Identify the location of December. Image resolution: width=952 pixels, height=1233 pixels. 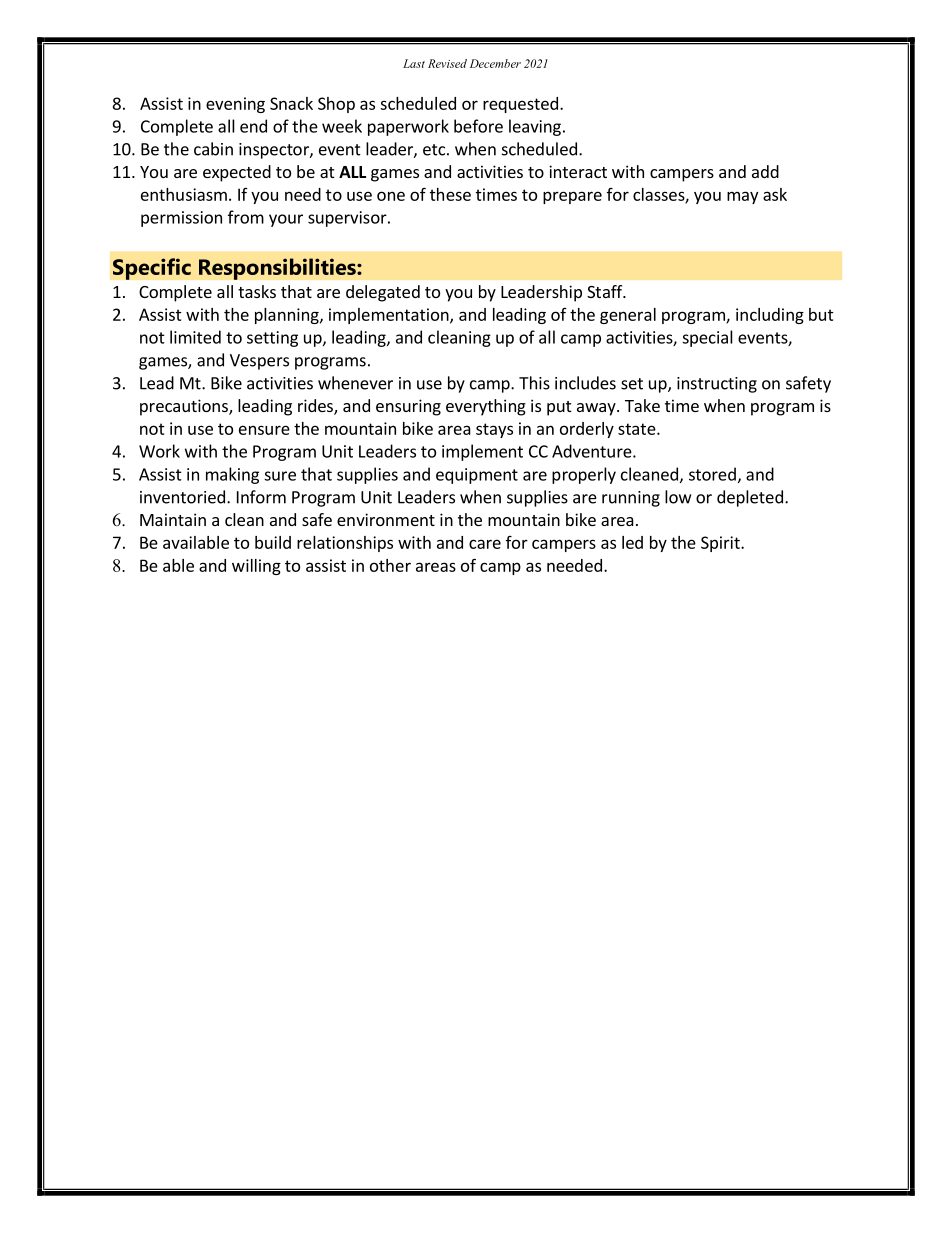
(495, 63).
